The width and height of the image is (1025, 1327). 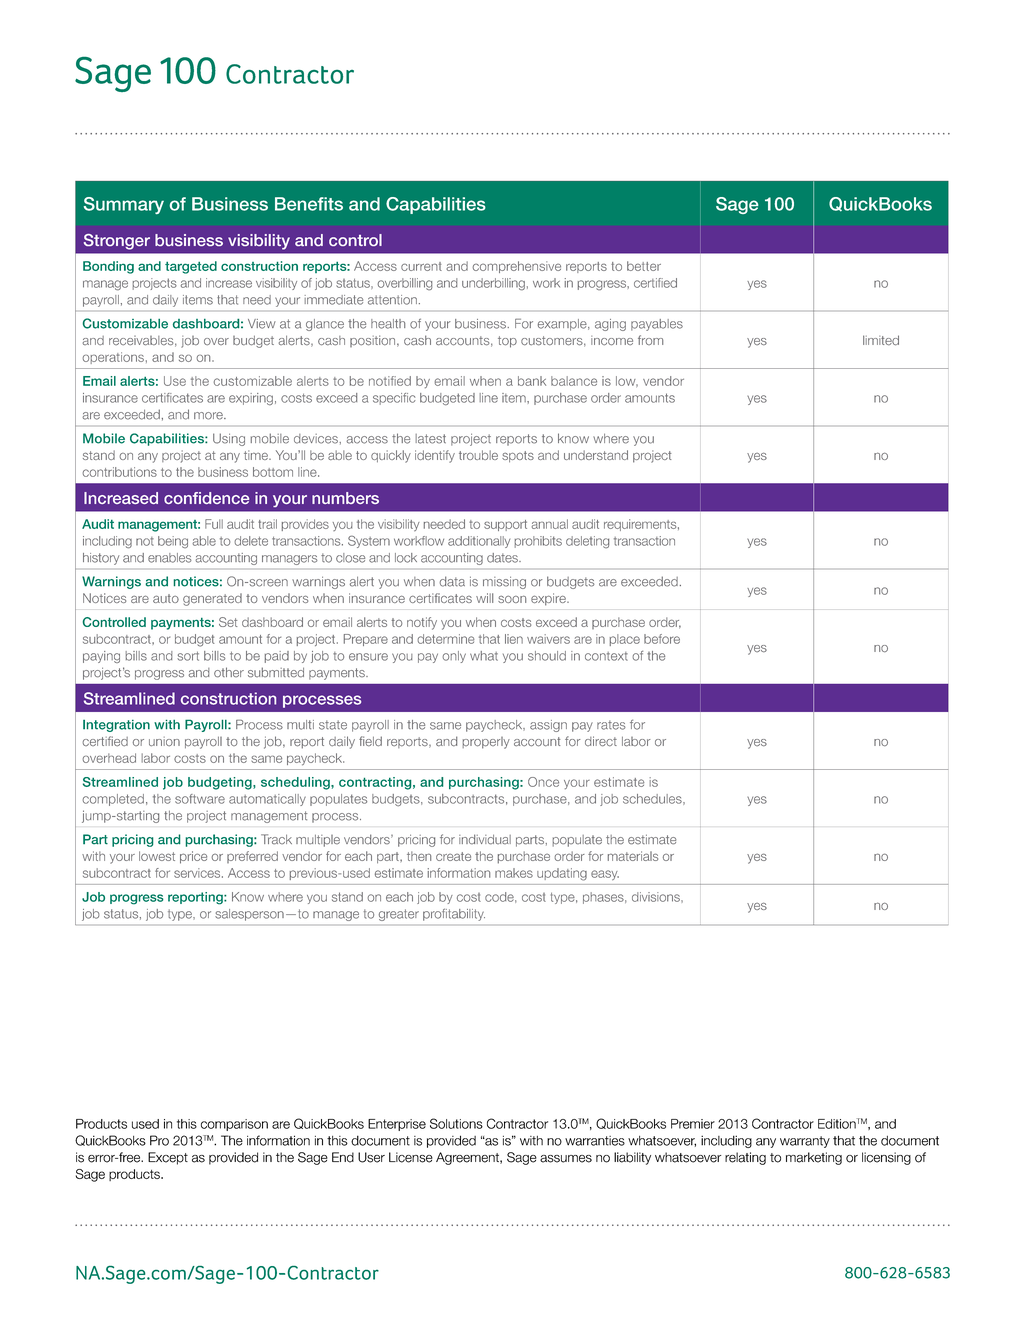 I want to click on profitability, so click(x=454, y=914).
